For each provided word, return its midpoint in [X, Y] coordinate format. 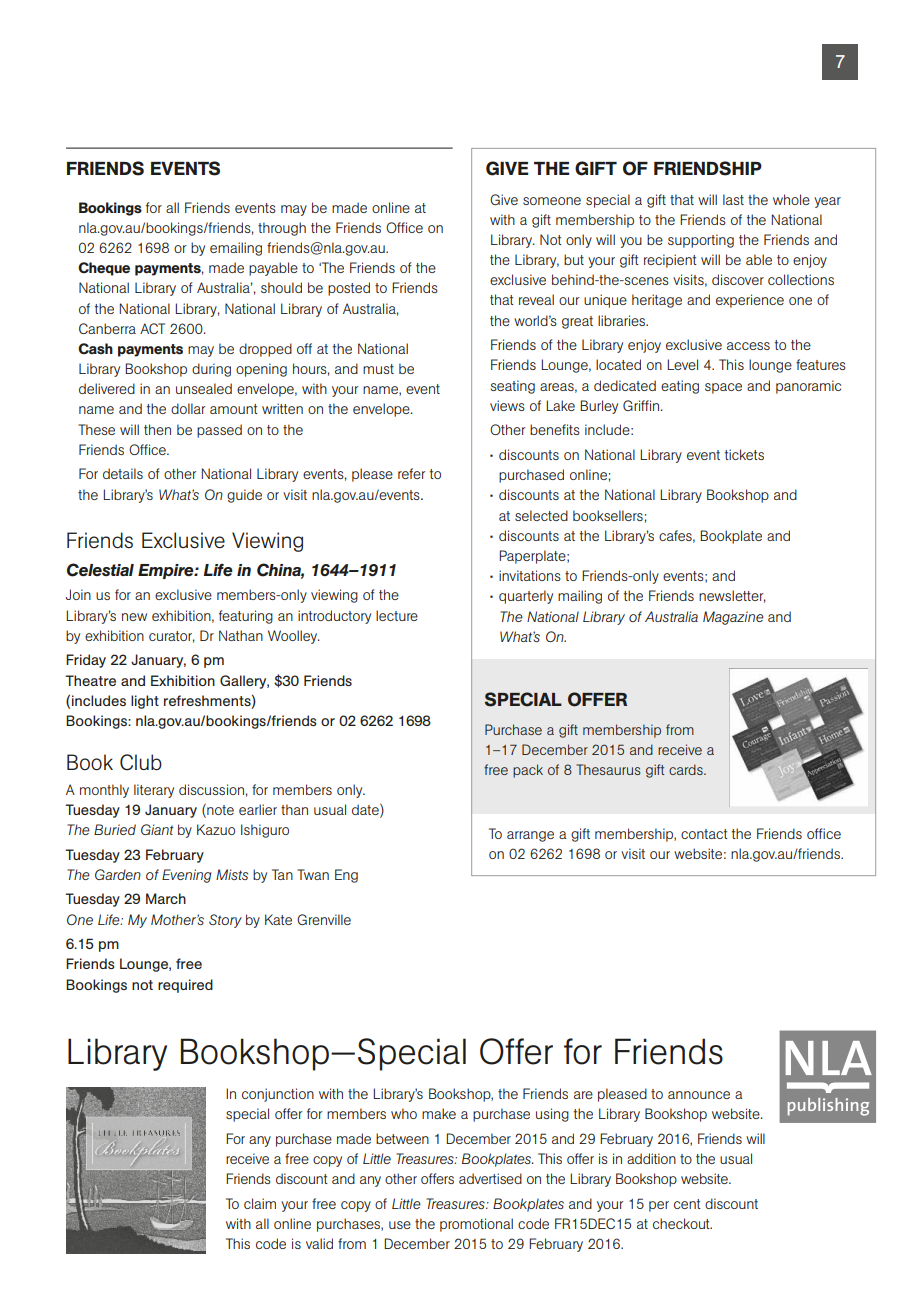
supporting [701, 241]
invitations [530, 575]
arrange [530, 836]
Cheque [104, 269]
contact [704, 834]
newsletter [732, 596]
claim [260, 1203]
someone [552, 201]
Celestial [100, 570]
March [166, 898]
